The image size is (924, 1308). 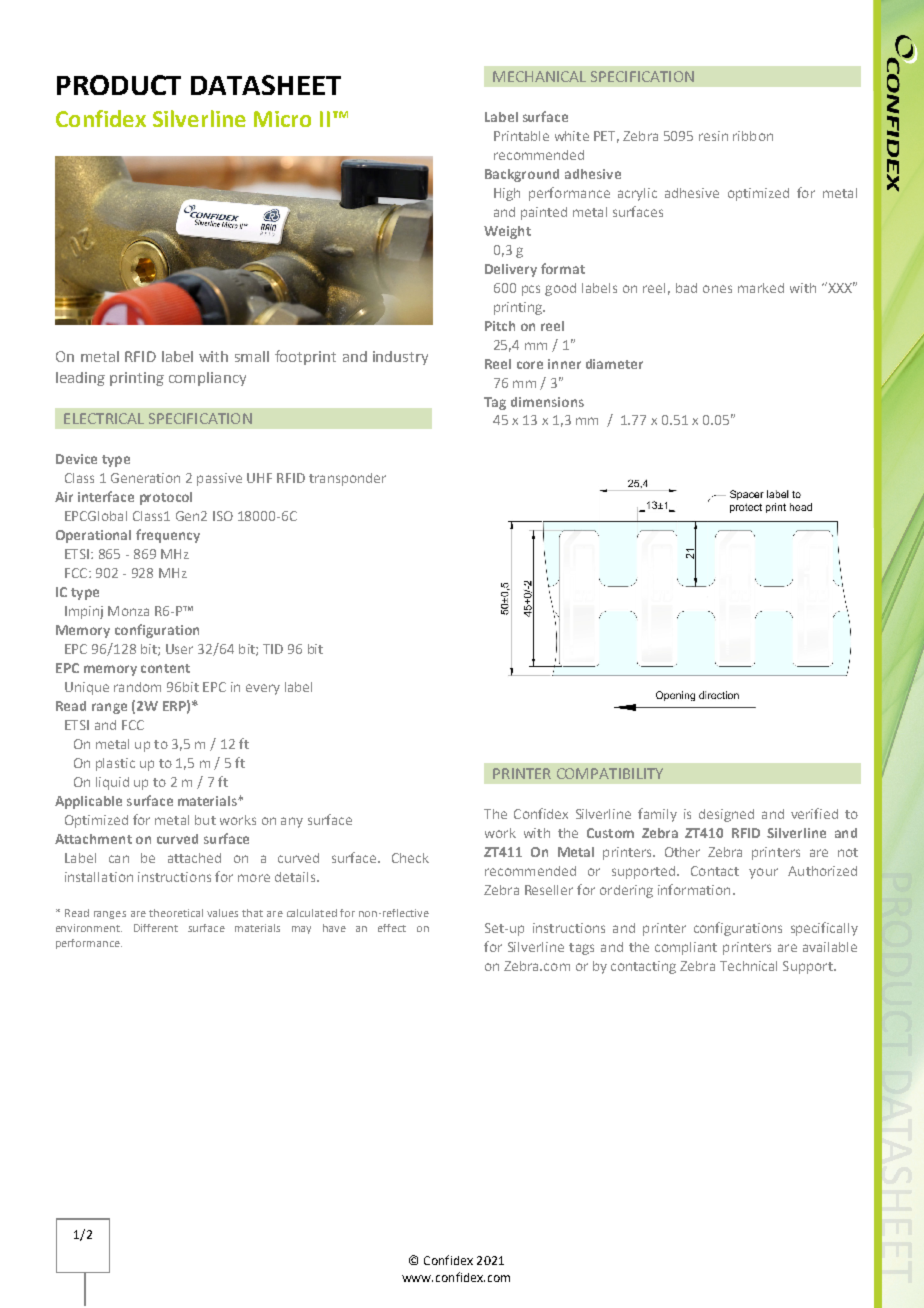 I want to click on small, so click(x=252, y=356).
